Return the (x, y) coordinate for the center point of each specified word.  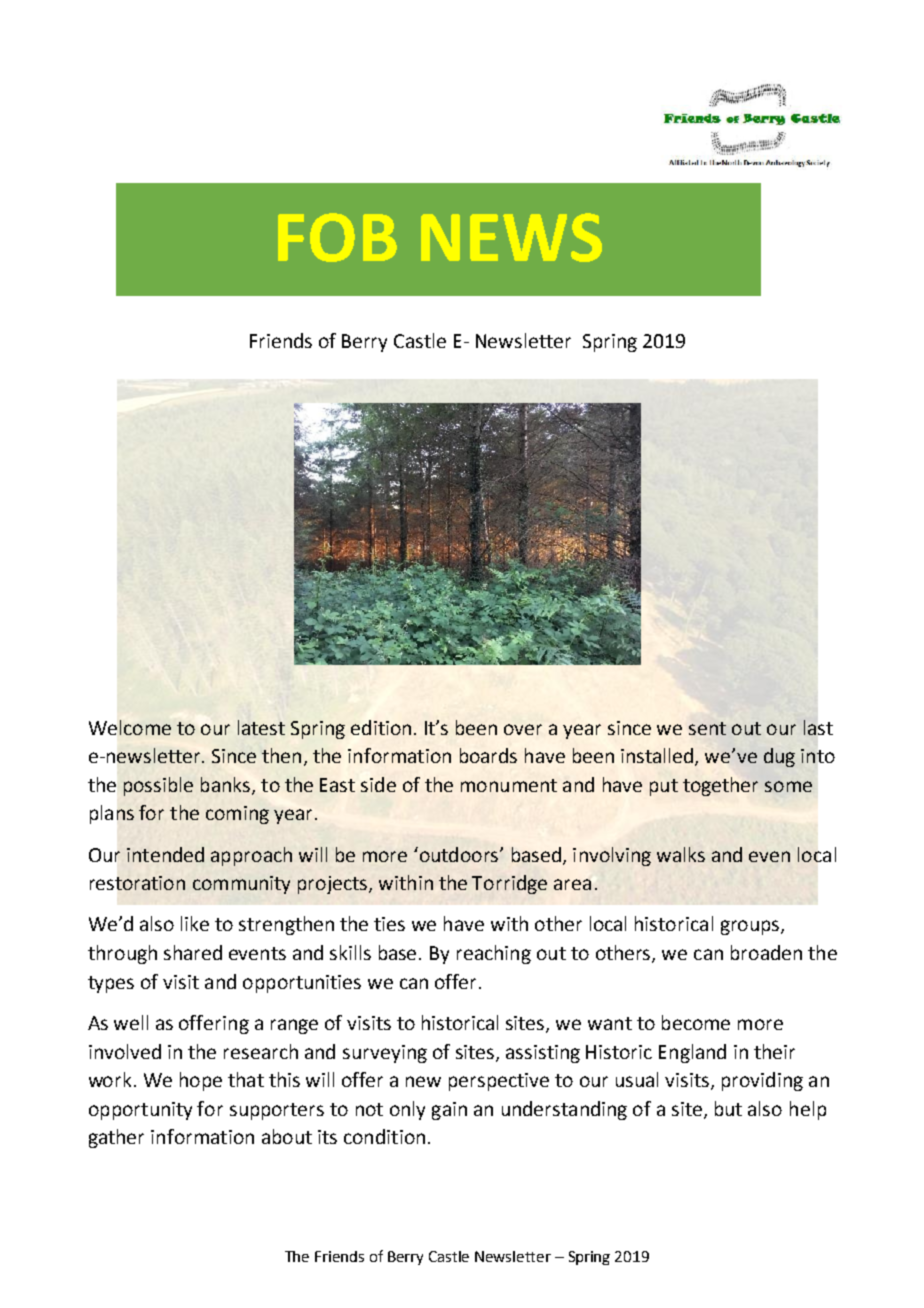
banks (225, 784)
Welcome (130, 727)
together (720, 786)
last (818, 727)
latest (261, 727)
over (523, 729)
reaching (494, 954)
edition (381, 727)
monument (509, 785)
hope (201, 1081)
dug (779, 757)
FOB (337, 237)
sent (707, 728)
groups (751, 927)
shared (193, 952)
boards (488, 755)
